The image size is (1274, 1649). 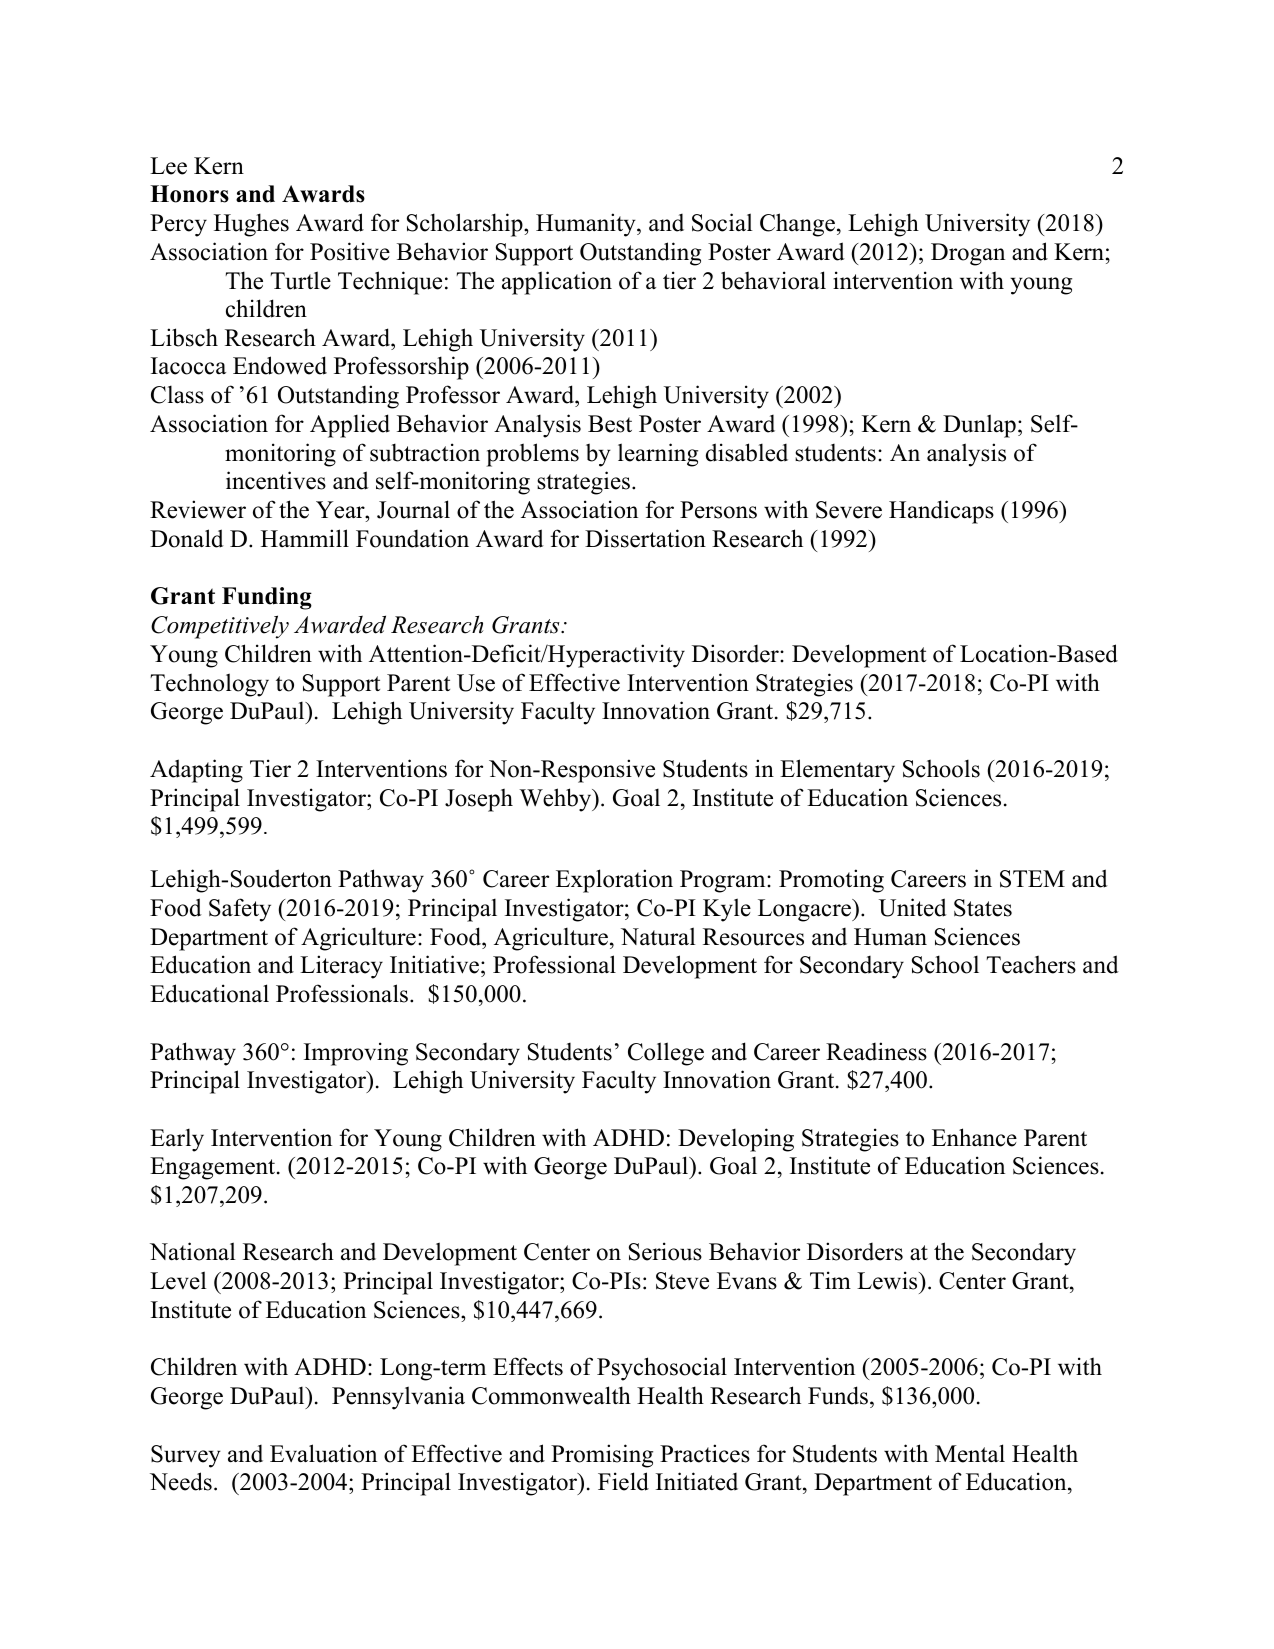 What do you see at coordinates (797, 225) in the document?
I see `Change` at bounding box center [797, 225].
